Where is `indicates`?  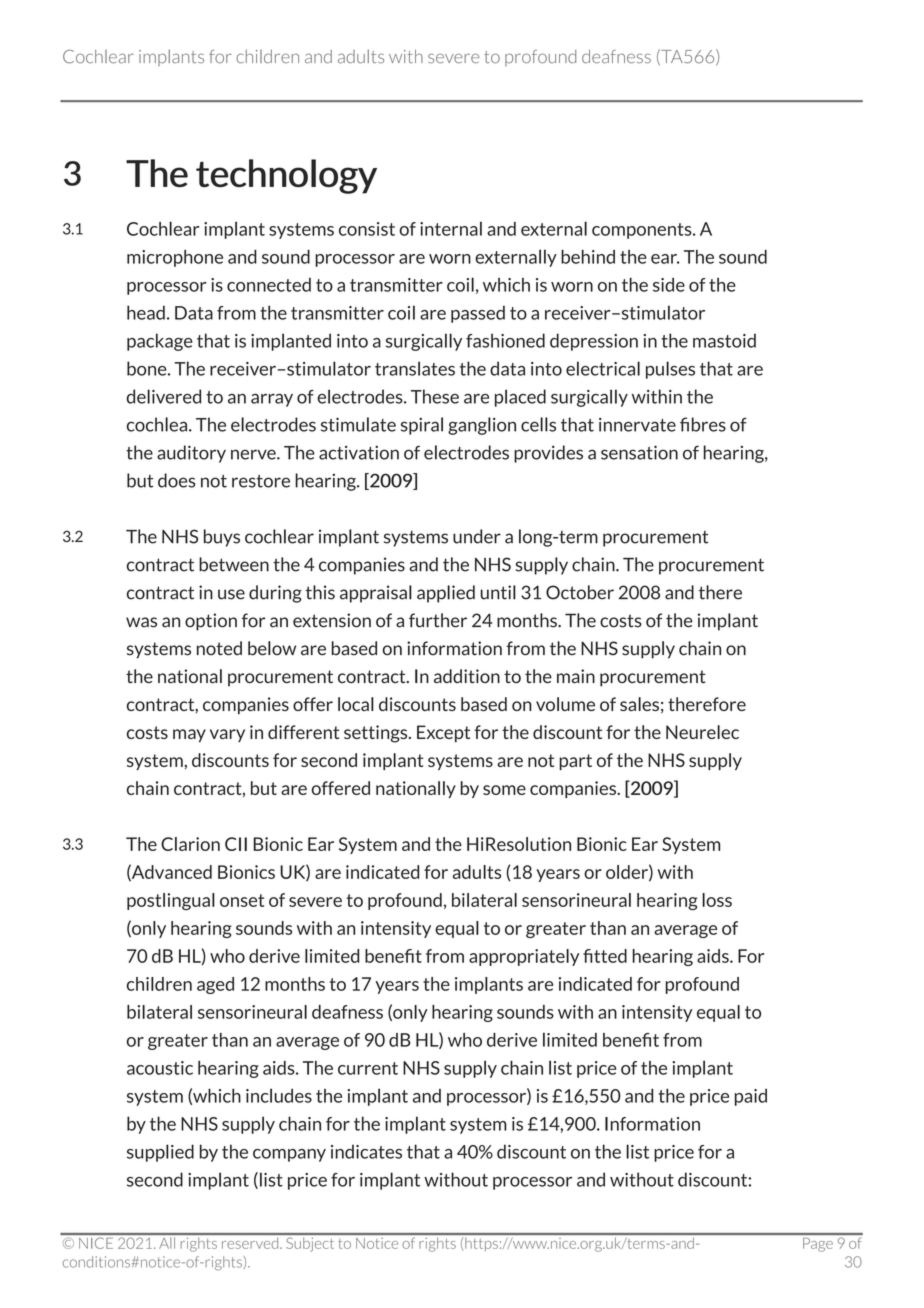
indicates is located at coordinates (366, 1151).
